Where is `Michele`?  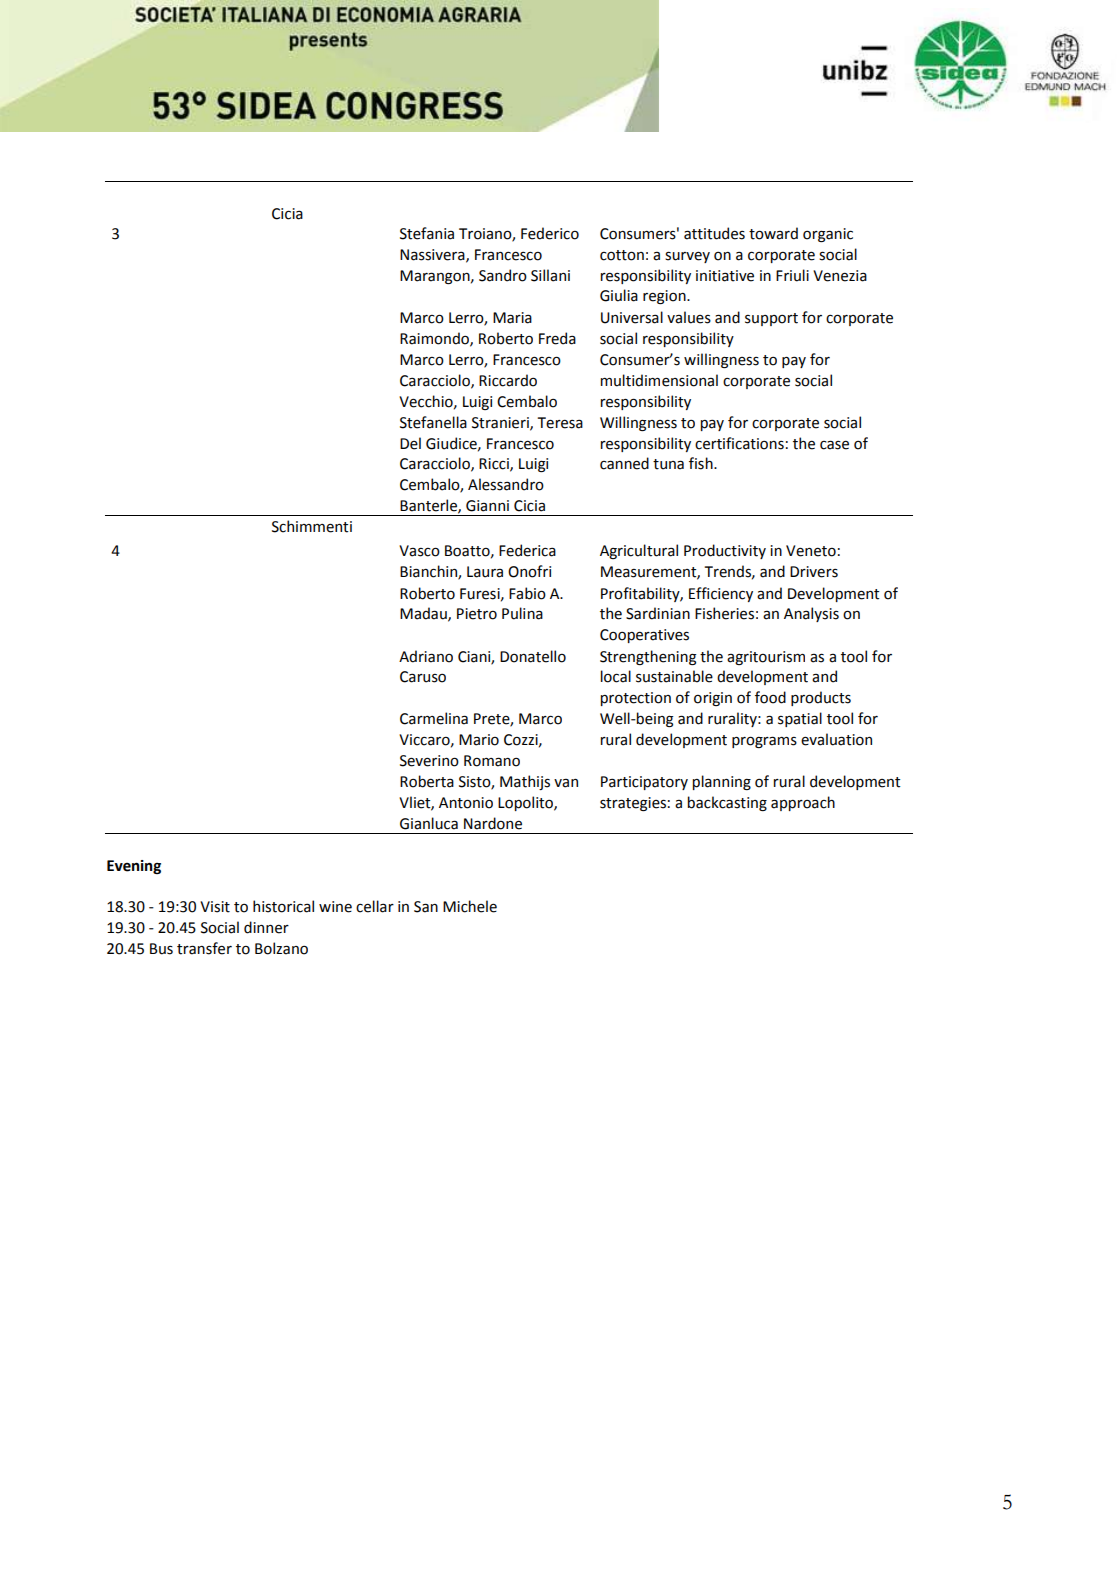 Michele is located at coordinates (470, 906).
